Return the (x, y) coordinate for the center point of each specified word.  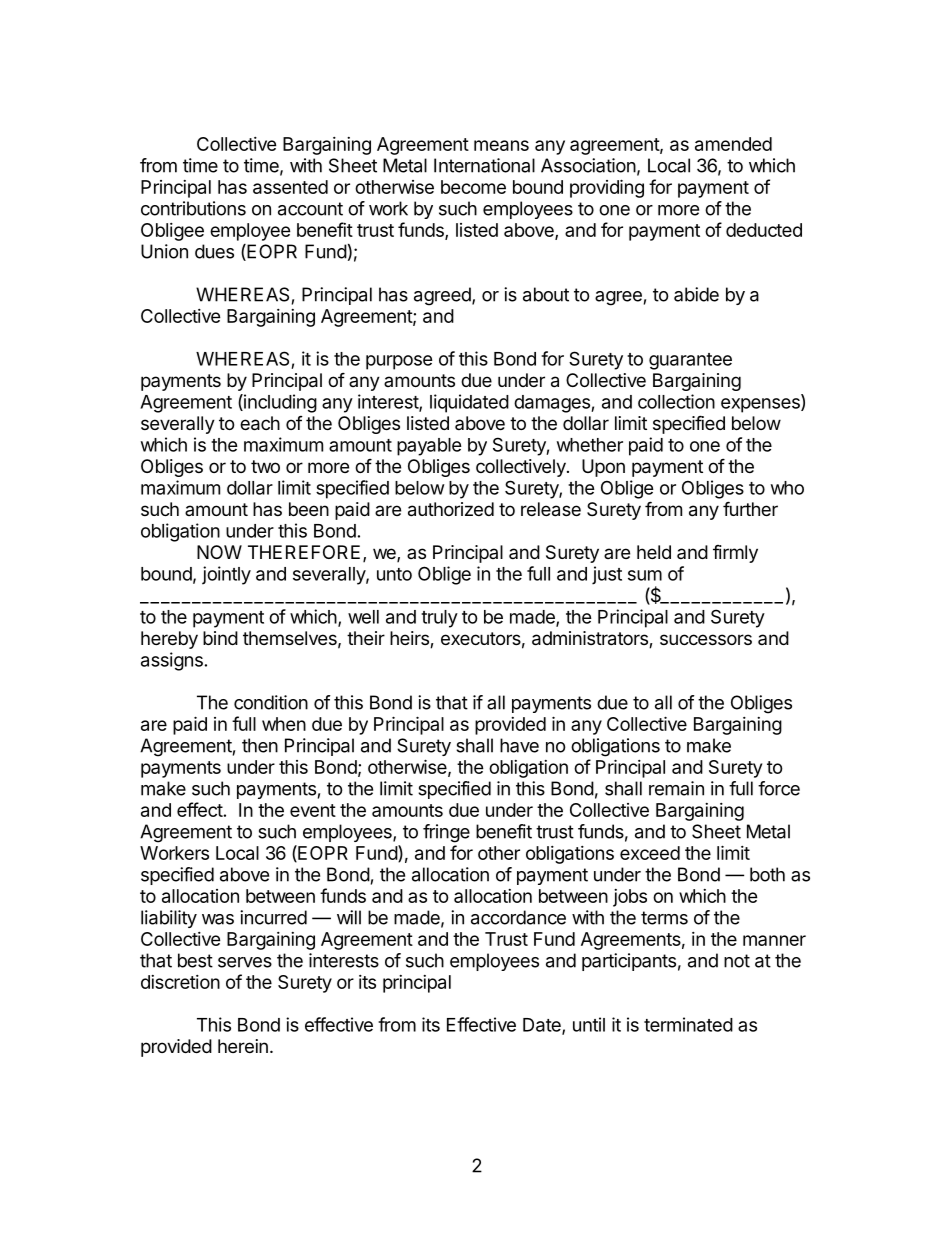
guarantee (690, 361)
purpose (399, 362)
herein (243, 1046)
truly (439, 619)
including (279, 403)
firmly (735, 554)
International (484, 165)
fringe (446, 833)
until (589, 1024)
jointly (226, 575)
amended (733, 144)
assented (290, 187)
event (313, 810)
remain (676, 788)
